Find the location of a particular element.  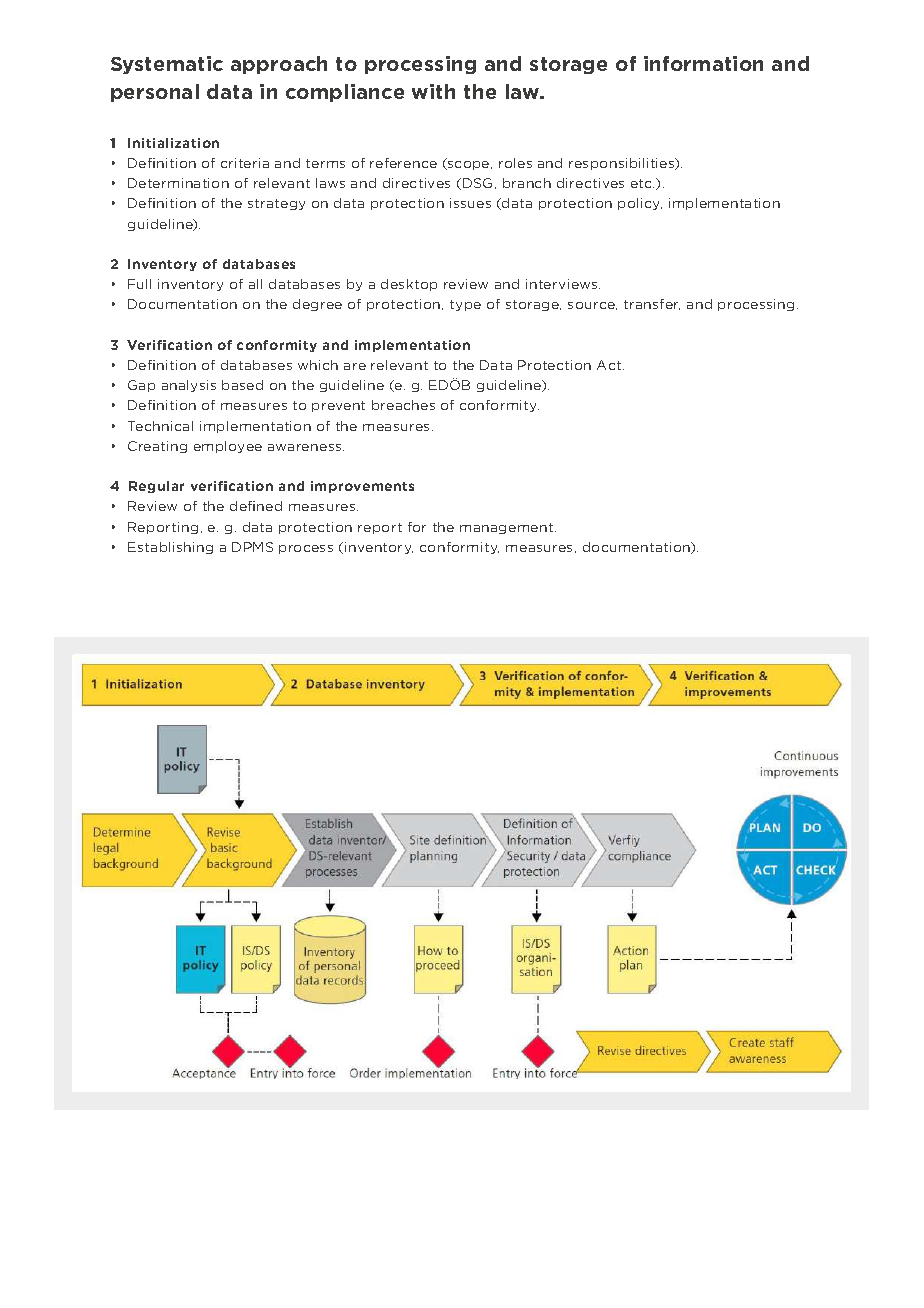

interviews is located at coordinates (563, 284).
